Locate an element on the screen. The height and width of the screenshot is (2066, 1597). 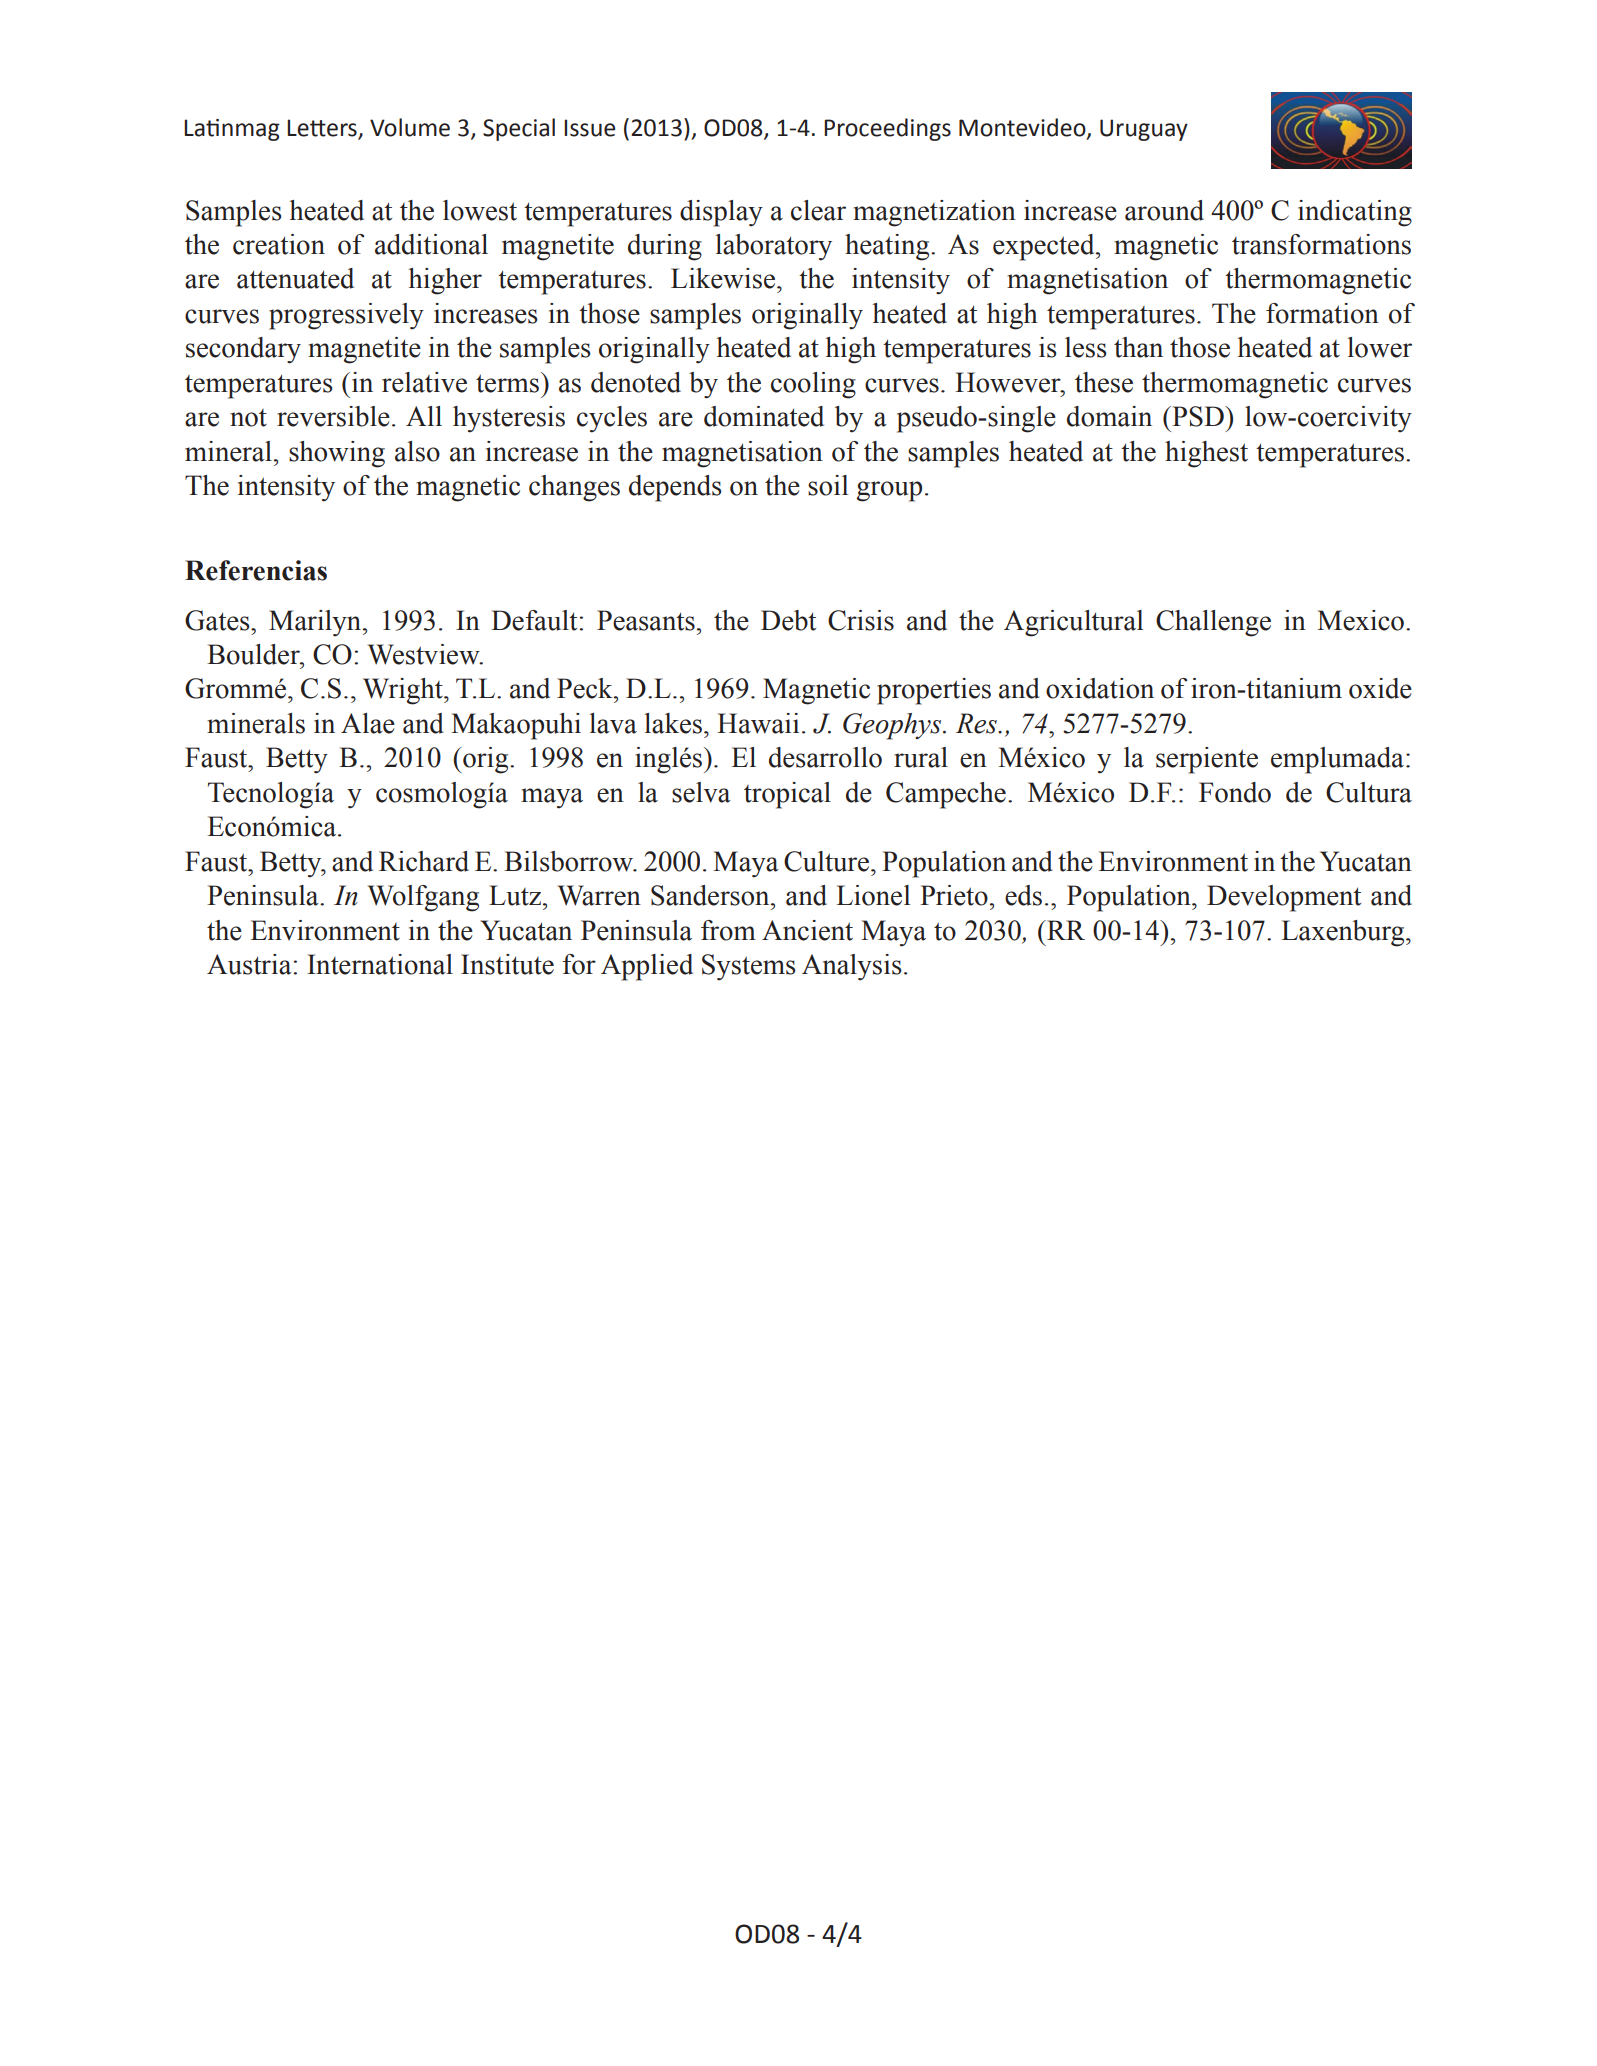
Challenge is located at coordinates (1213, 623).
